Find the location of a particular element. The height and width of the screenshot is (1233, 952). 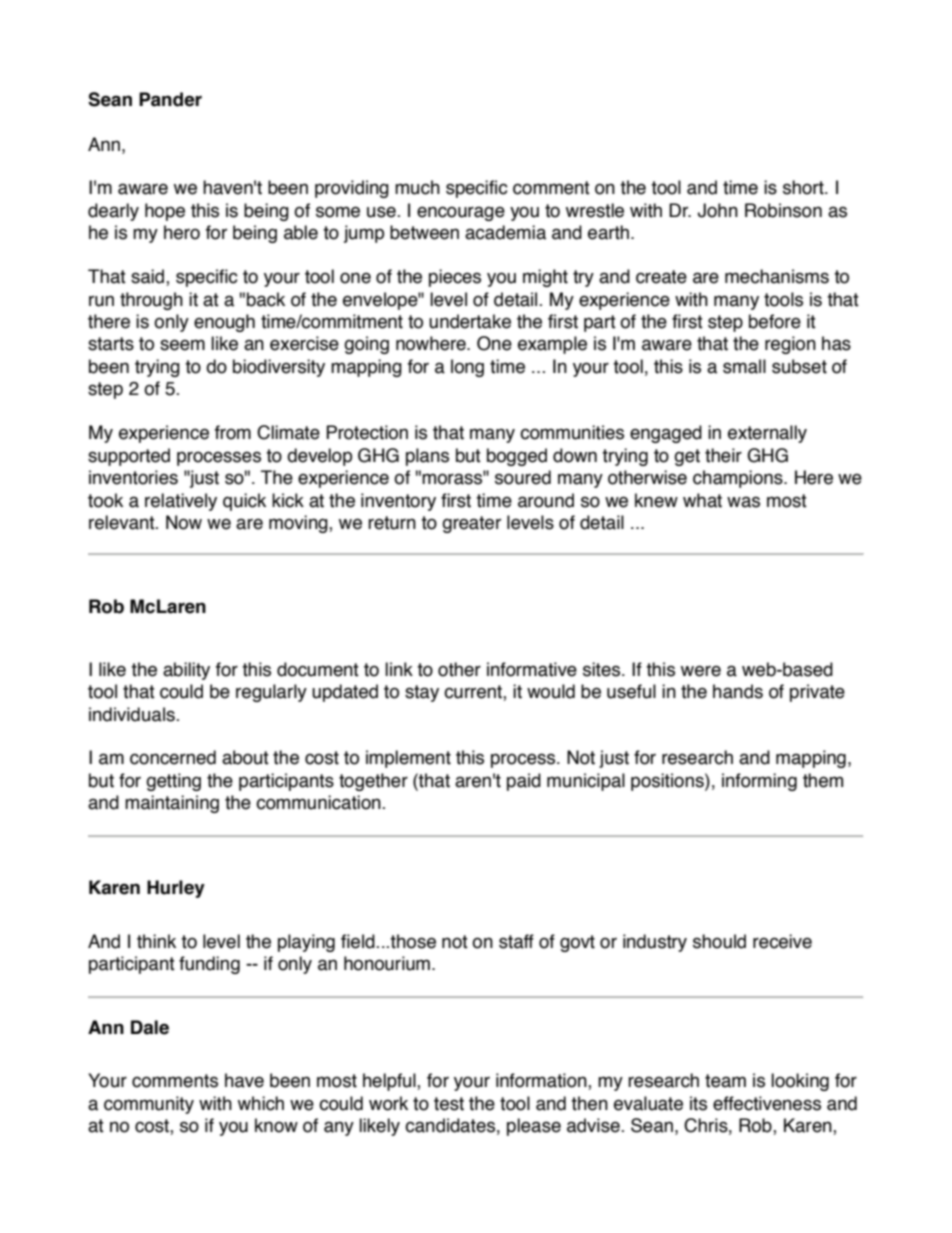

much is located at coordinates (417, 187).
